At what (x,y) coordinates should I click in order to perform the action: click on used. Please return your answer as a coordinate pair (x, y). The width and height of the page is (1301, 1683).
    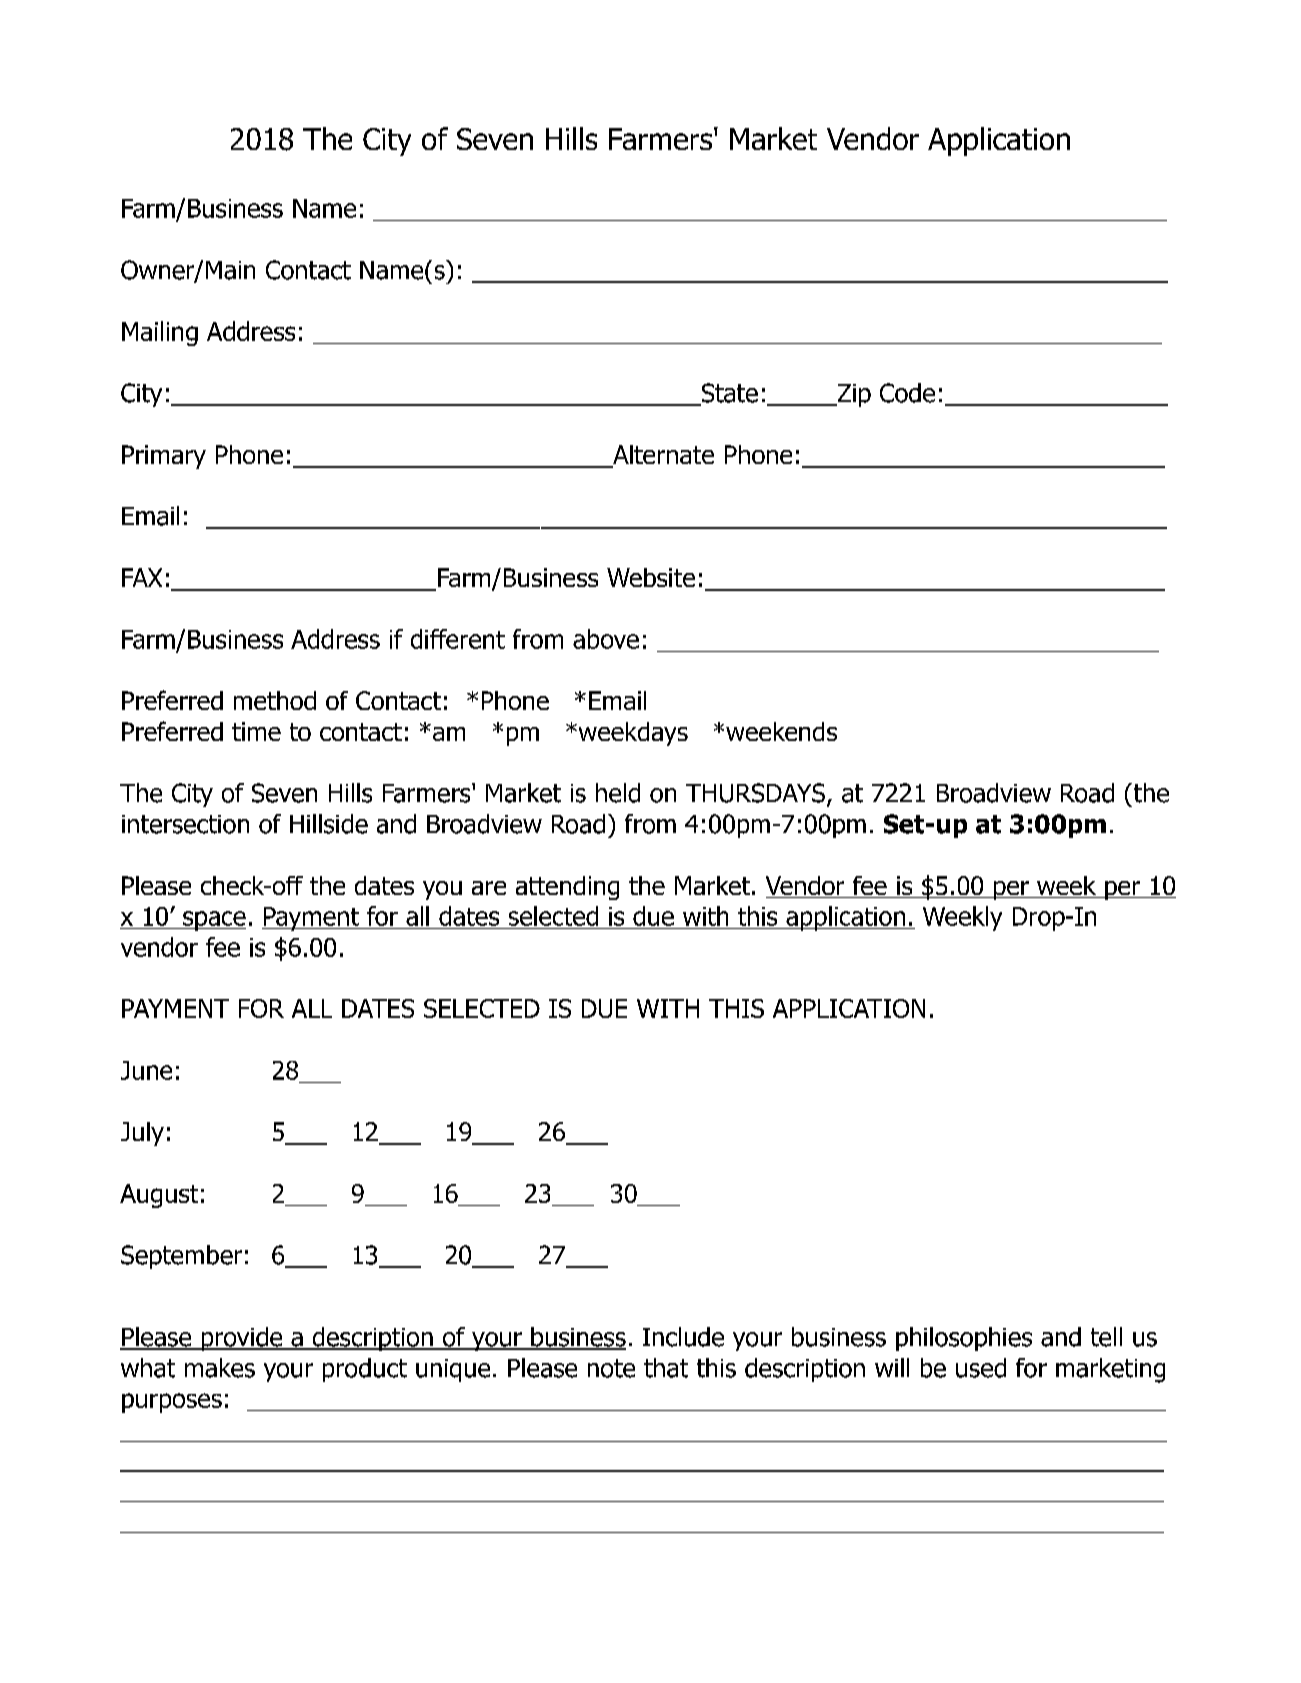
    Looking at the image, I should click on (981, 1368).
